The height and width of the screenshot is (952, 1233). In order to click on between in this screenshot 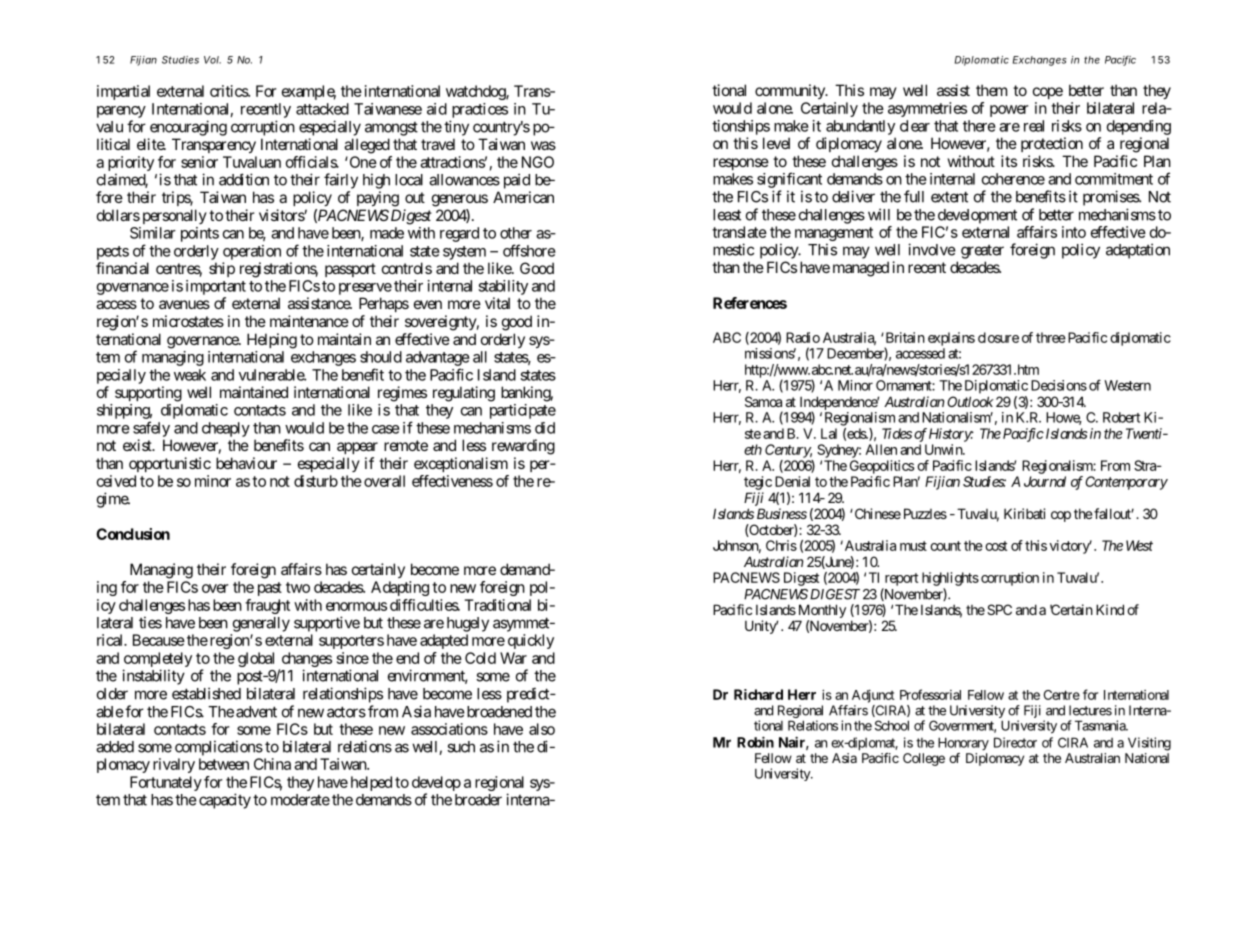, I will do `click(224, 764)`.
